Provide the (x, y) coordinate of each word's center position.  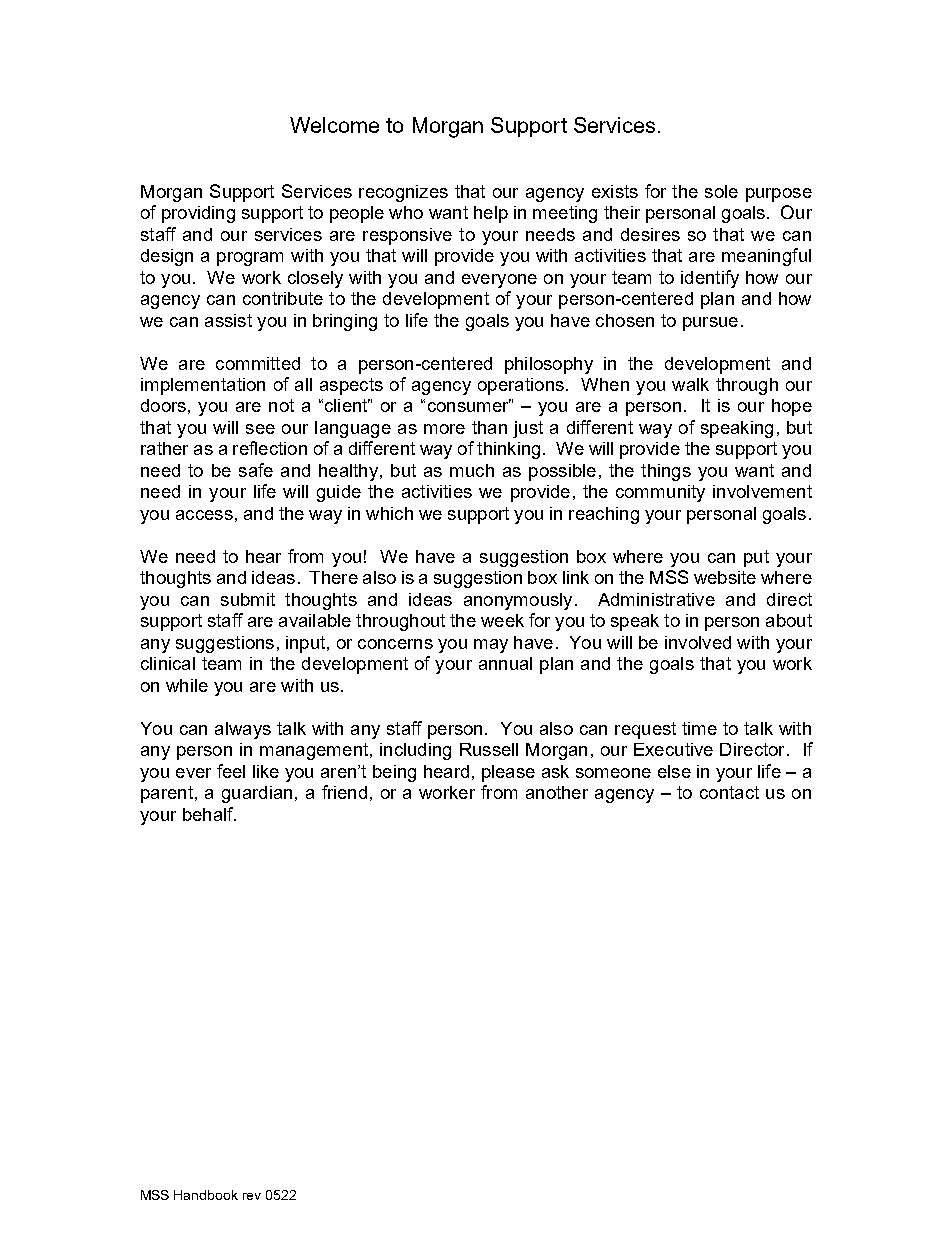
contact (729, 792)
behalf (209, 814)
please (508, 773)
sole (721, 191)
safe (256, 470)
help (491, 214)
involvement (762, 491)
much (472, 470)
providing (198, 214)
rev (252, 1196)
